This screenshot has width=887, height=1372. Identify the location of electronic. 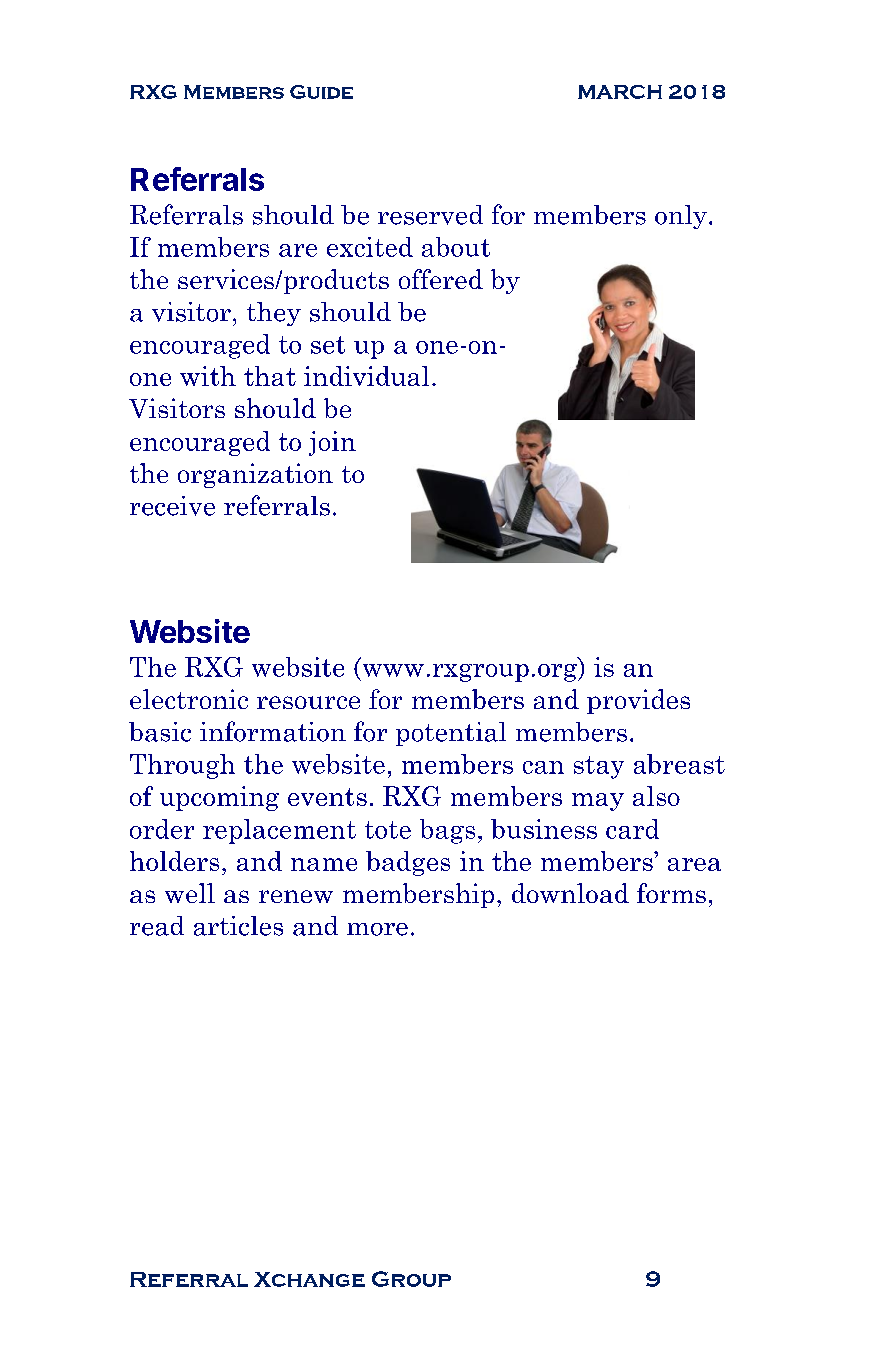
(189, 699).
